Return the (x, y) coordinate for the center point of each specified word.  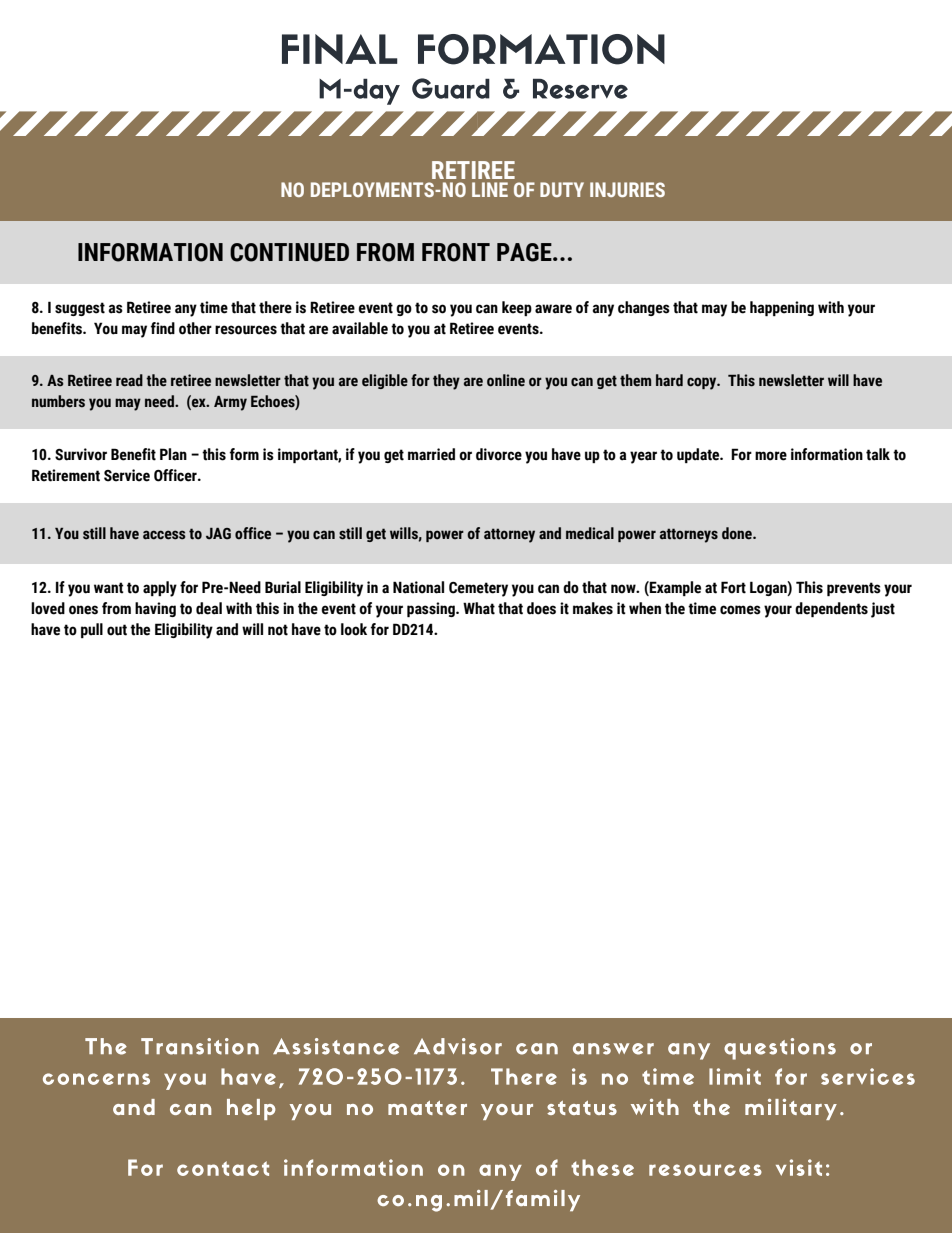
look (354, 629)
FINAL (340, 49)
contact (223, 1168)
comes (740, 610)
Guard (451, 88)
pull (92, 630)
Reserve (580, 89)
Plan (173, 454)
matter (427, 1108)
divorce (499, 454)
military (791, 1109)
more (771, 456)
